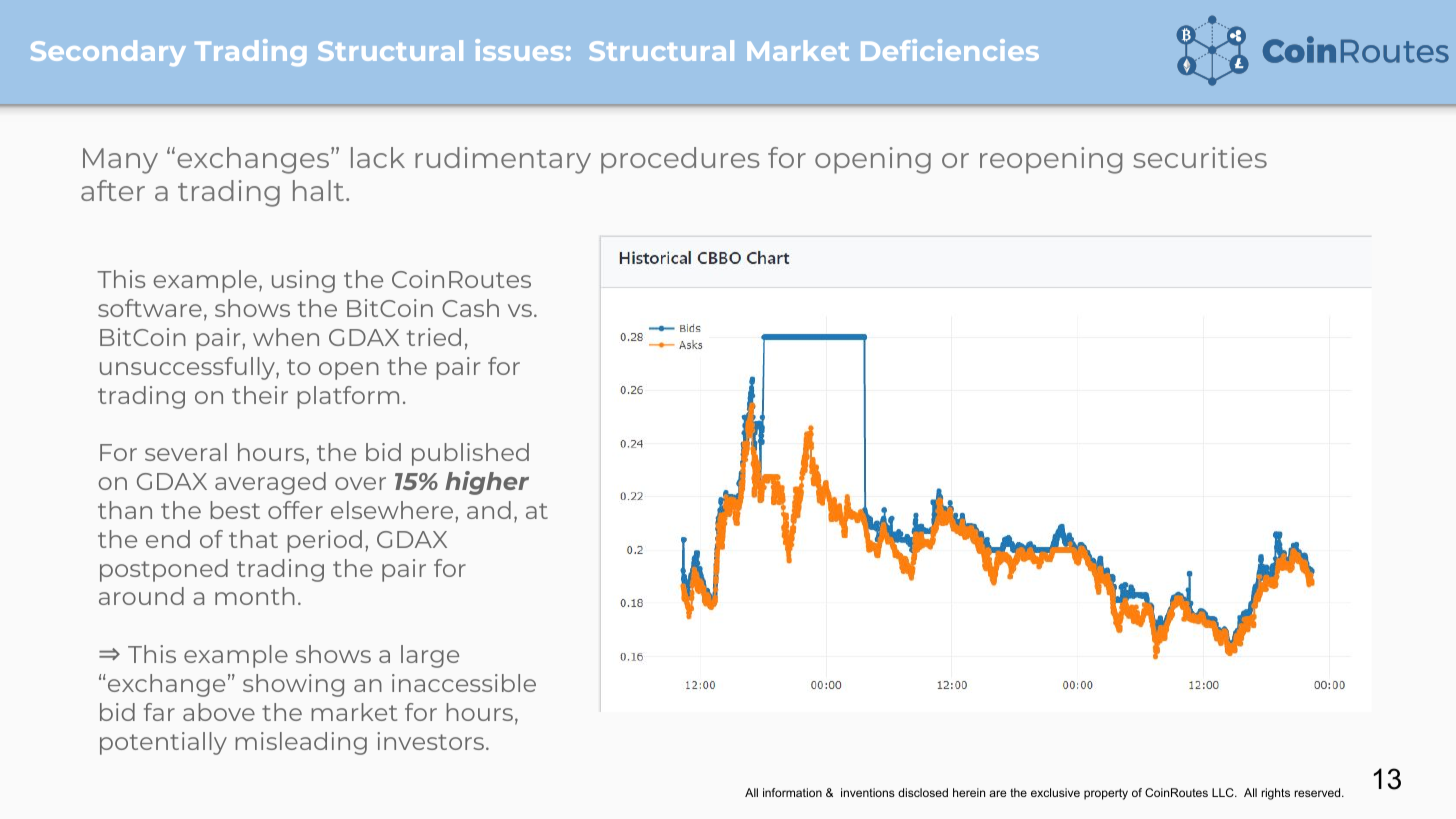  I want to click on their, so click(260, 395).
